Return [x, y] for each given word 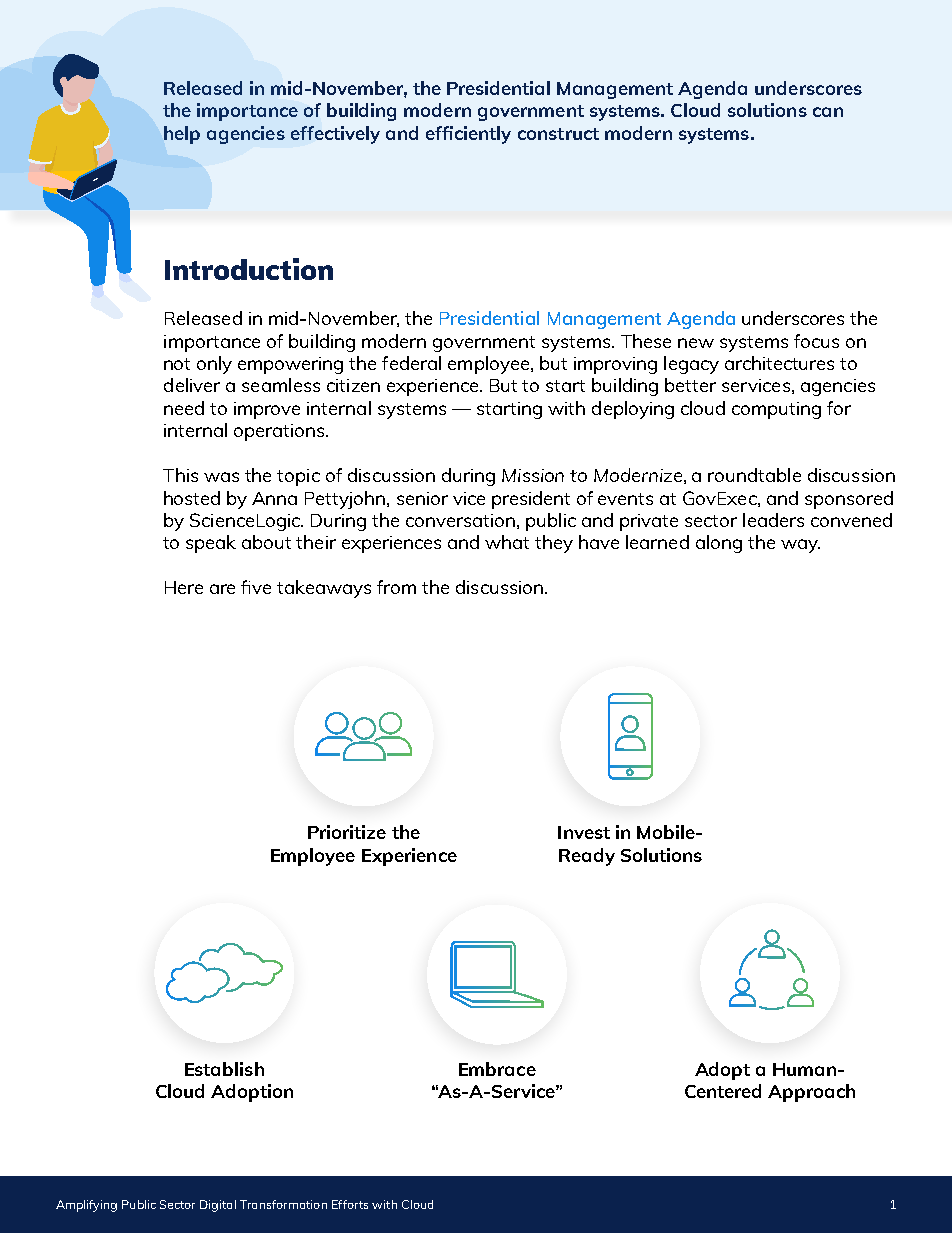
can [828, 112]
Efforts [350, 1204]
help [182, 135]
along [719, 544]
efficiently [468, 135]
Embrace [497, 1069]
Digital [218, 1206]
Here [184, 587]
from [396, 587]
